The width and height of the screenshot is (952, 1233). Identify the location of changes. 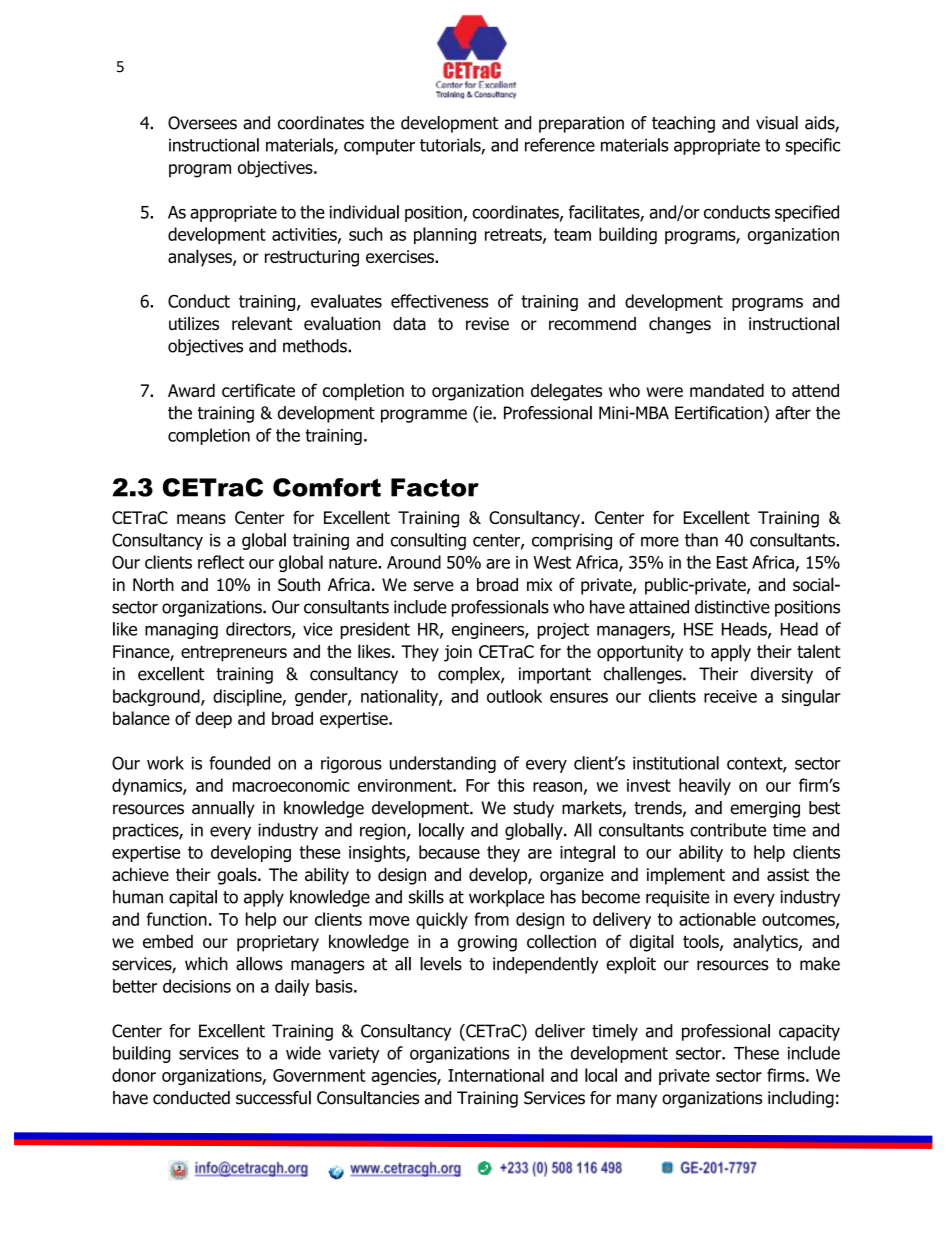
(680, 325).
